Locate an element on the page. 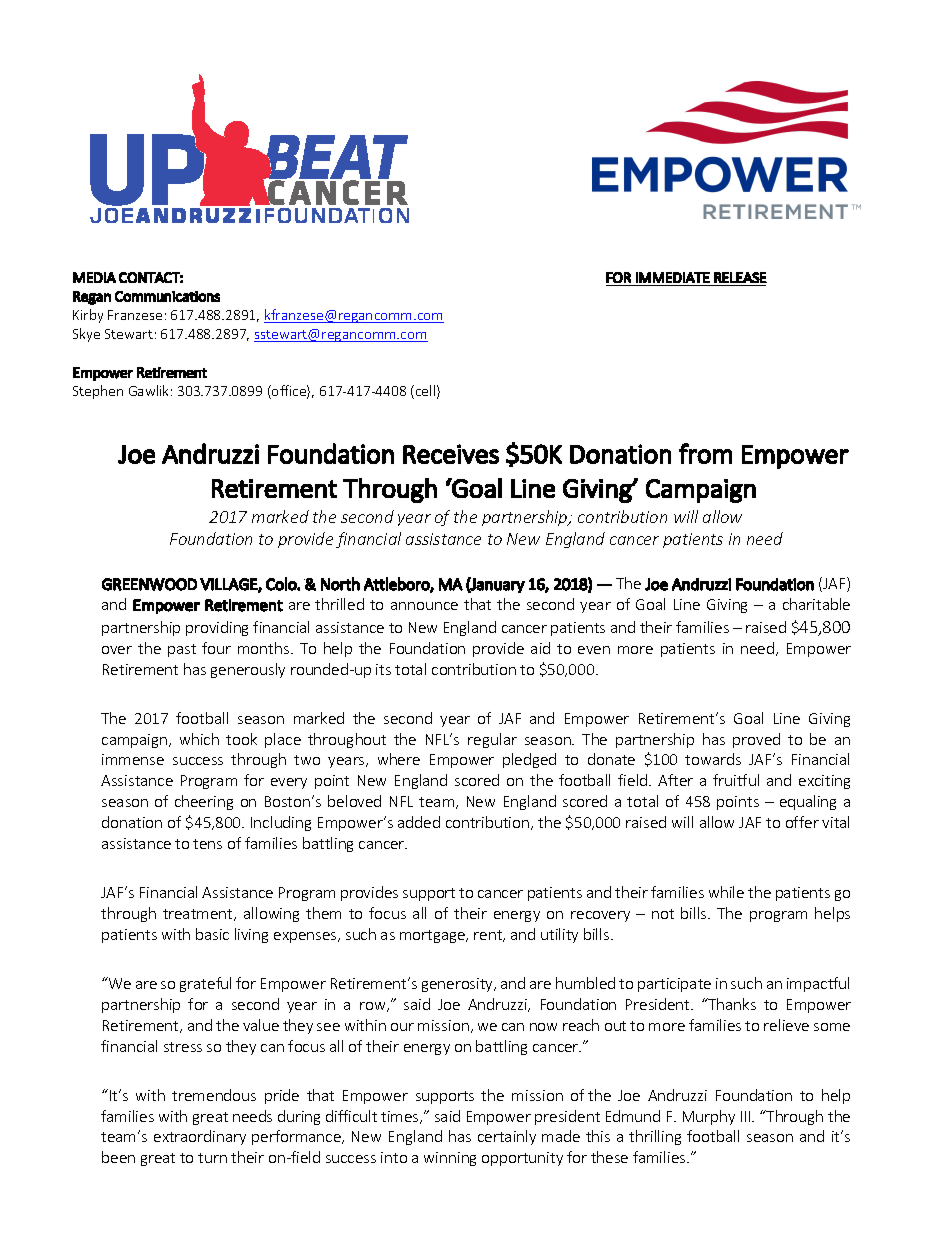 This document has width=952, height=1233. winning is located at coordinates (450, 1159).
